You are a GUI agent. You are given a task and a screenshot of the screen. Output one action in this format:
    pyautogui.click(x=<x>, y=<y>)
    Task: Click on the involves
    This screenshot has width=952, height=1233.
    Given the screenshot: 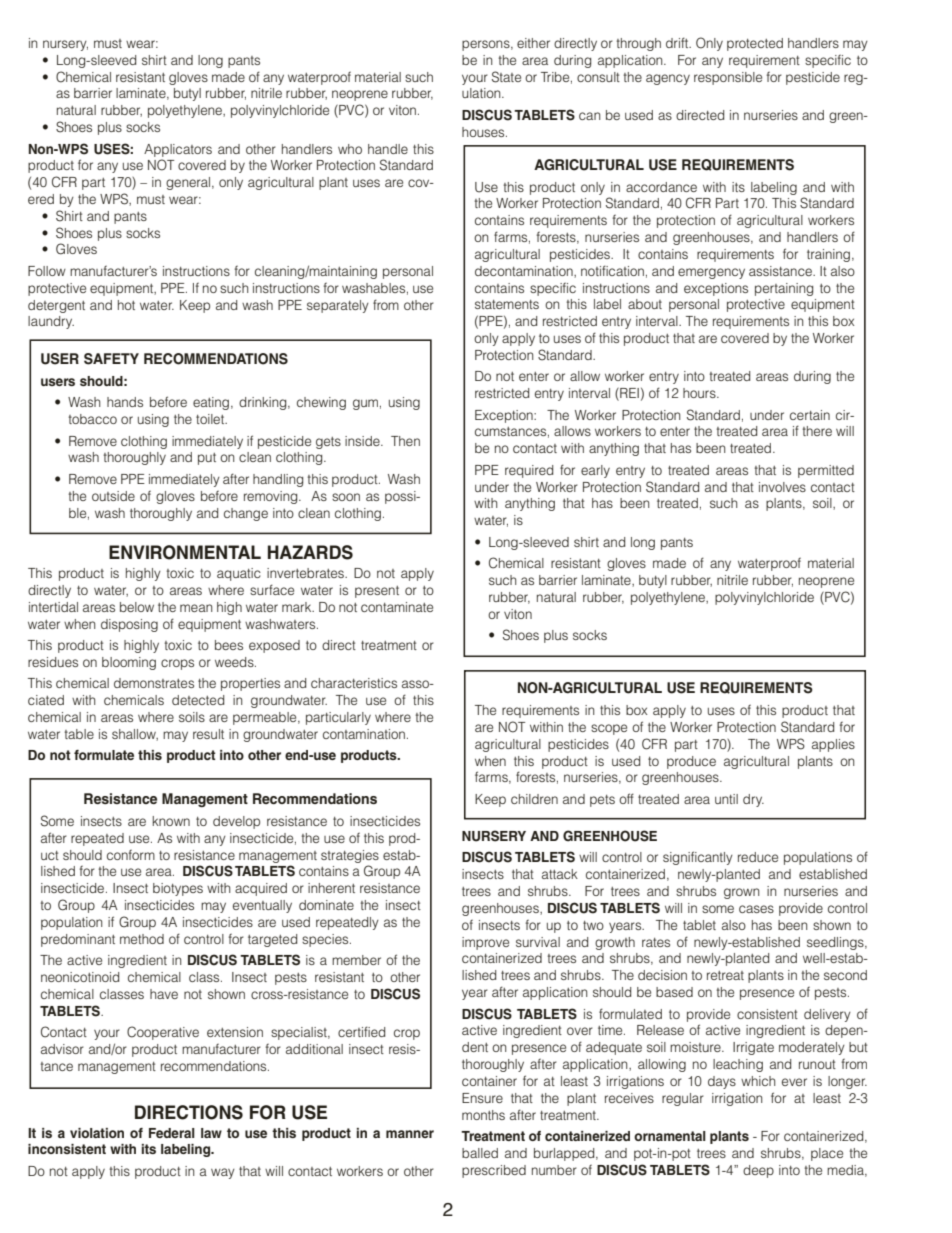 What is the action you would take?
    pyautogui.click(x=782, y=487)
